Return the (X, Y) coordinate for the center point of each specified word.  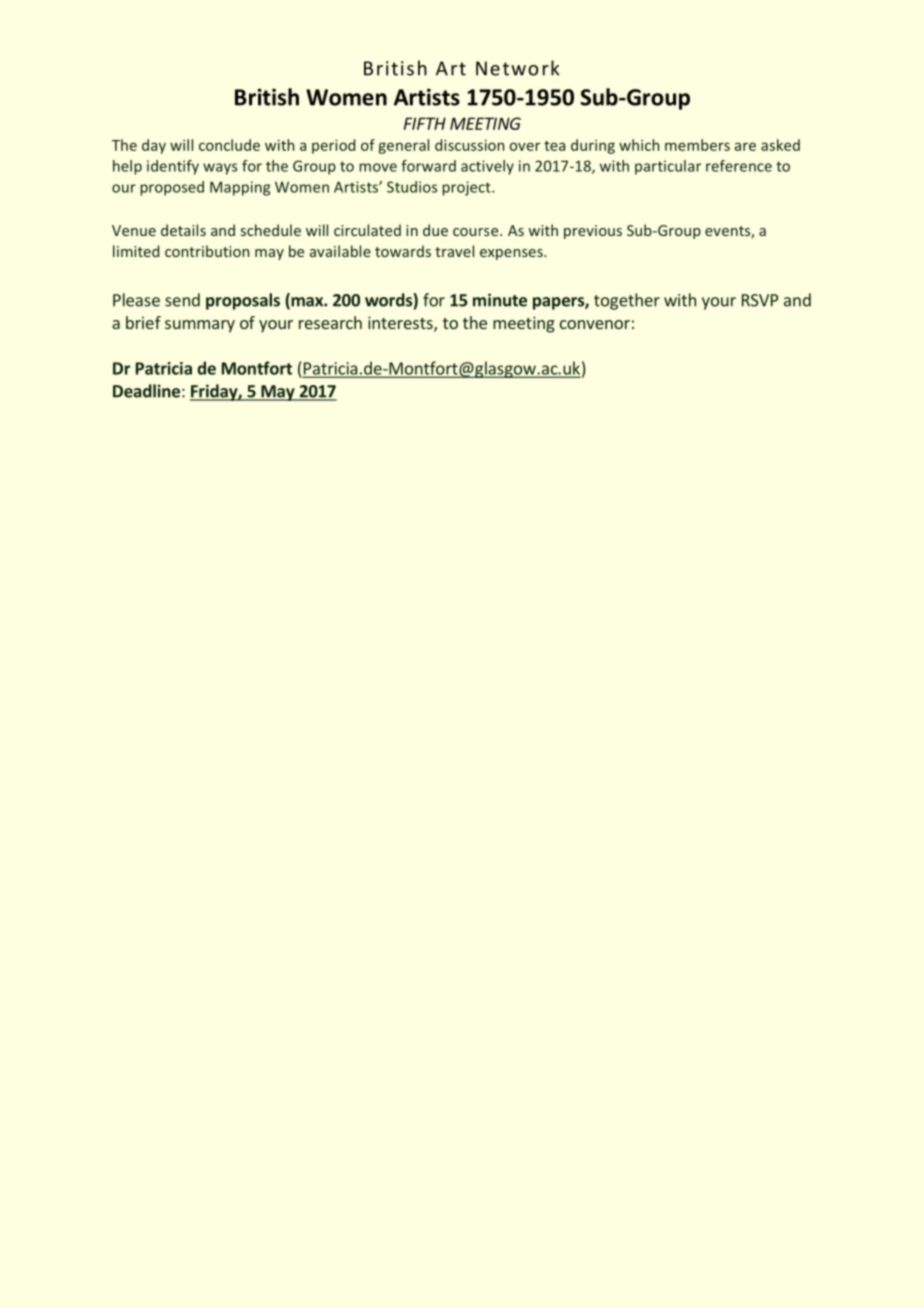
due (435, 230)
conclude (229, 145)
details (183, 230)
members (697, 145)
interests (401, 324)
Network (517, 68)
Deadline (146, 391)
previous (593, 232)
